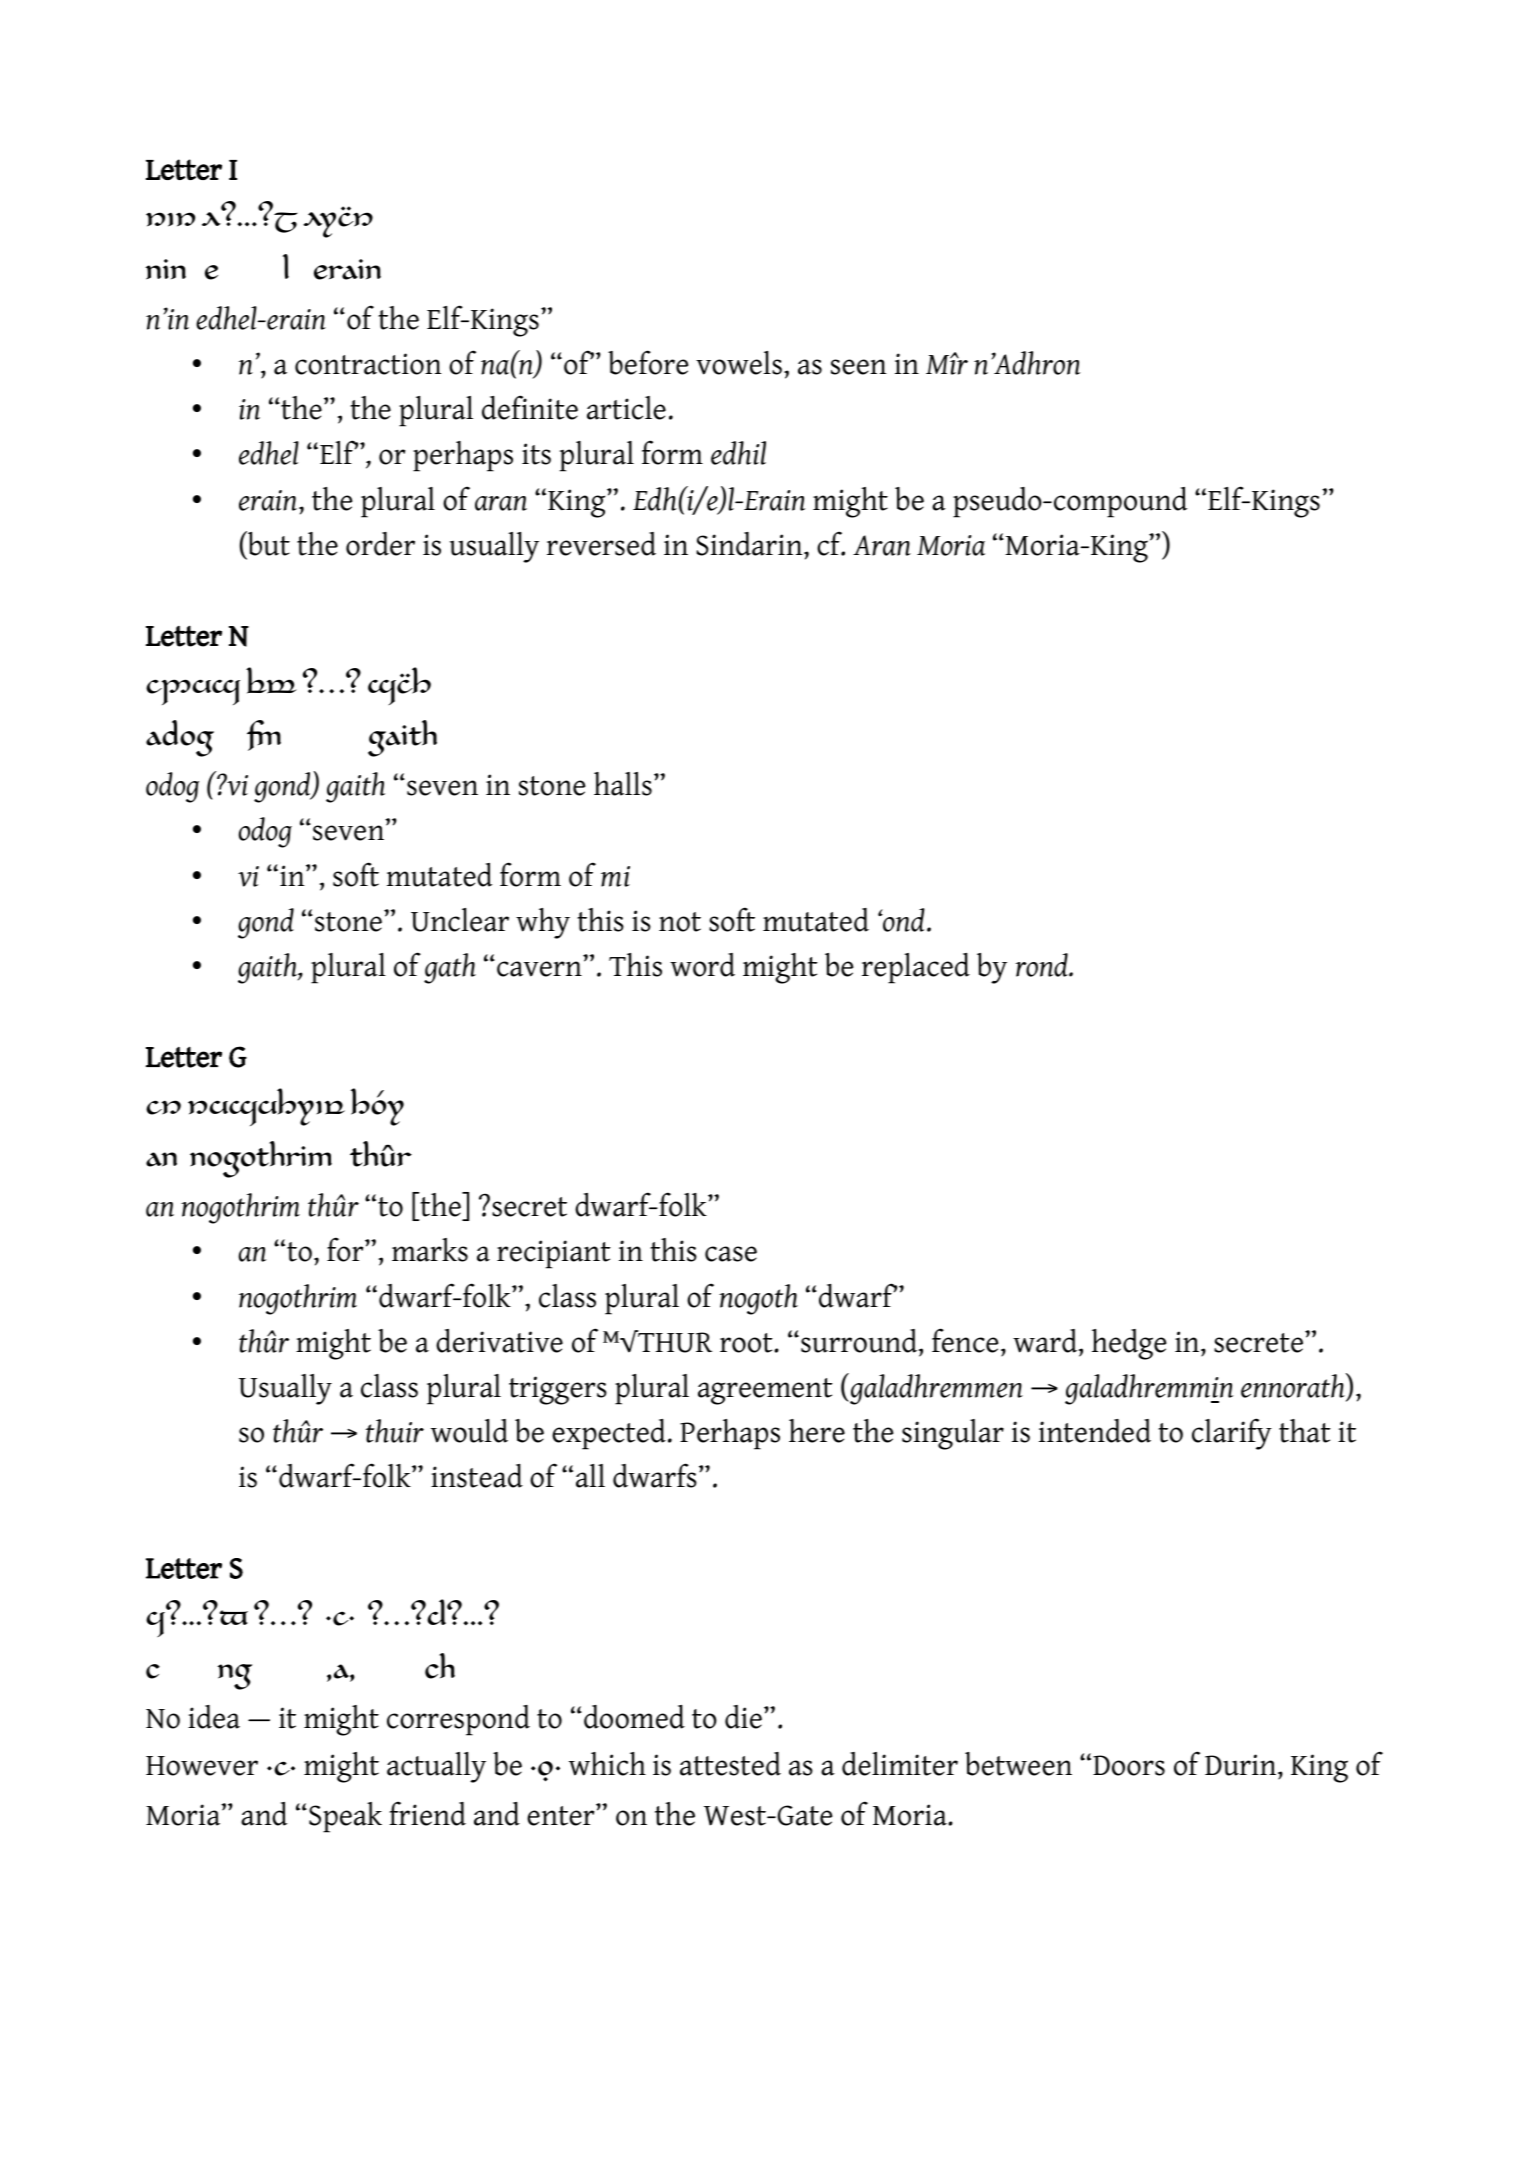 This page has height=2159, width=1527. What do you see at coordinates (368, 364) in the page?
I see `contraction` at bounding box center [368, 364].
